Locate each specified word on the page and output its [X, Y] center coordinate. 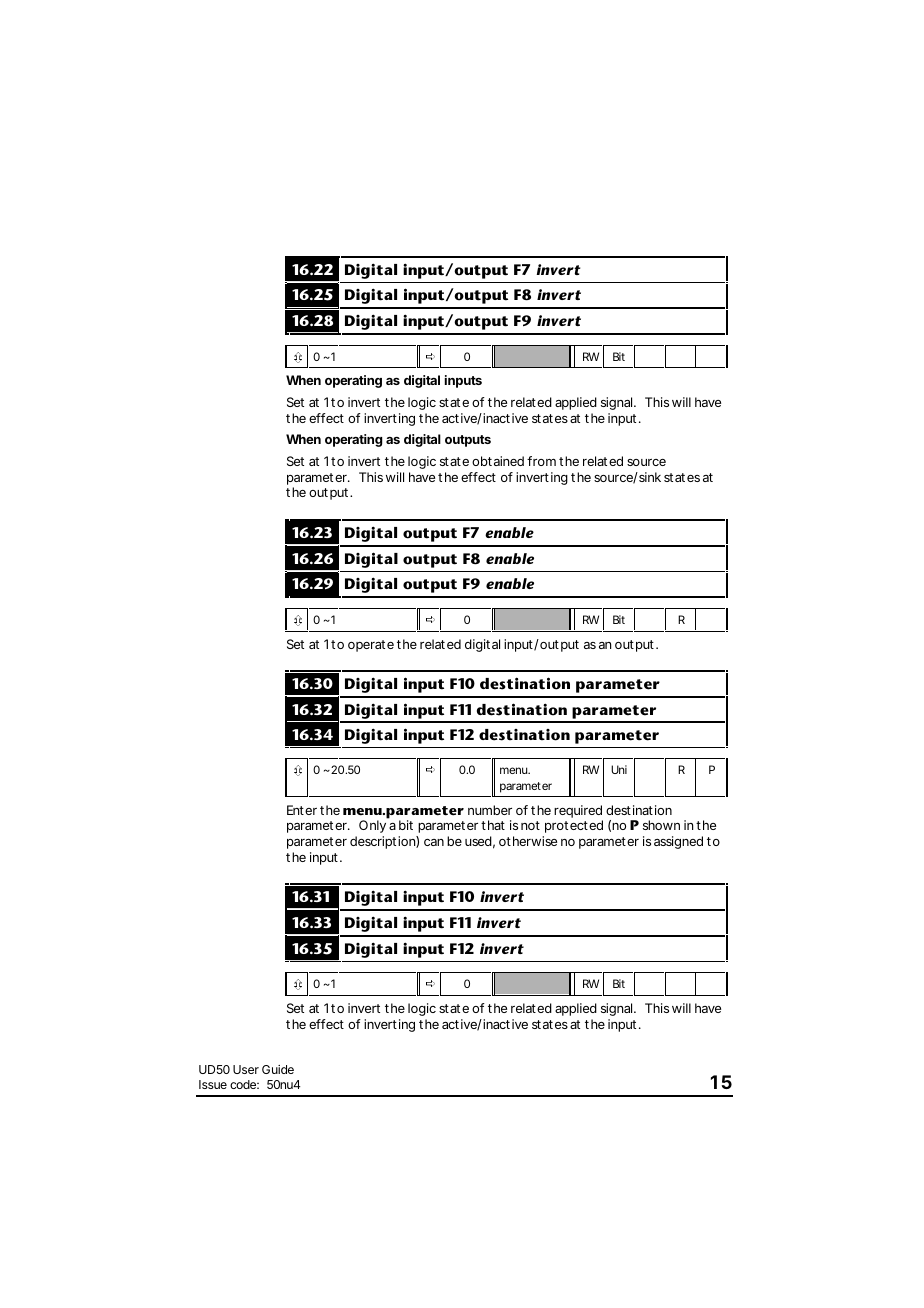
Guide [278, 1069]
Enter [302, 810]
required [578, 811]
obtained [498, 461]
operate [371, 646]
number [490, 810]
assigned [678, 842]
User [246, 1069]
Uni [619, 769]
